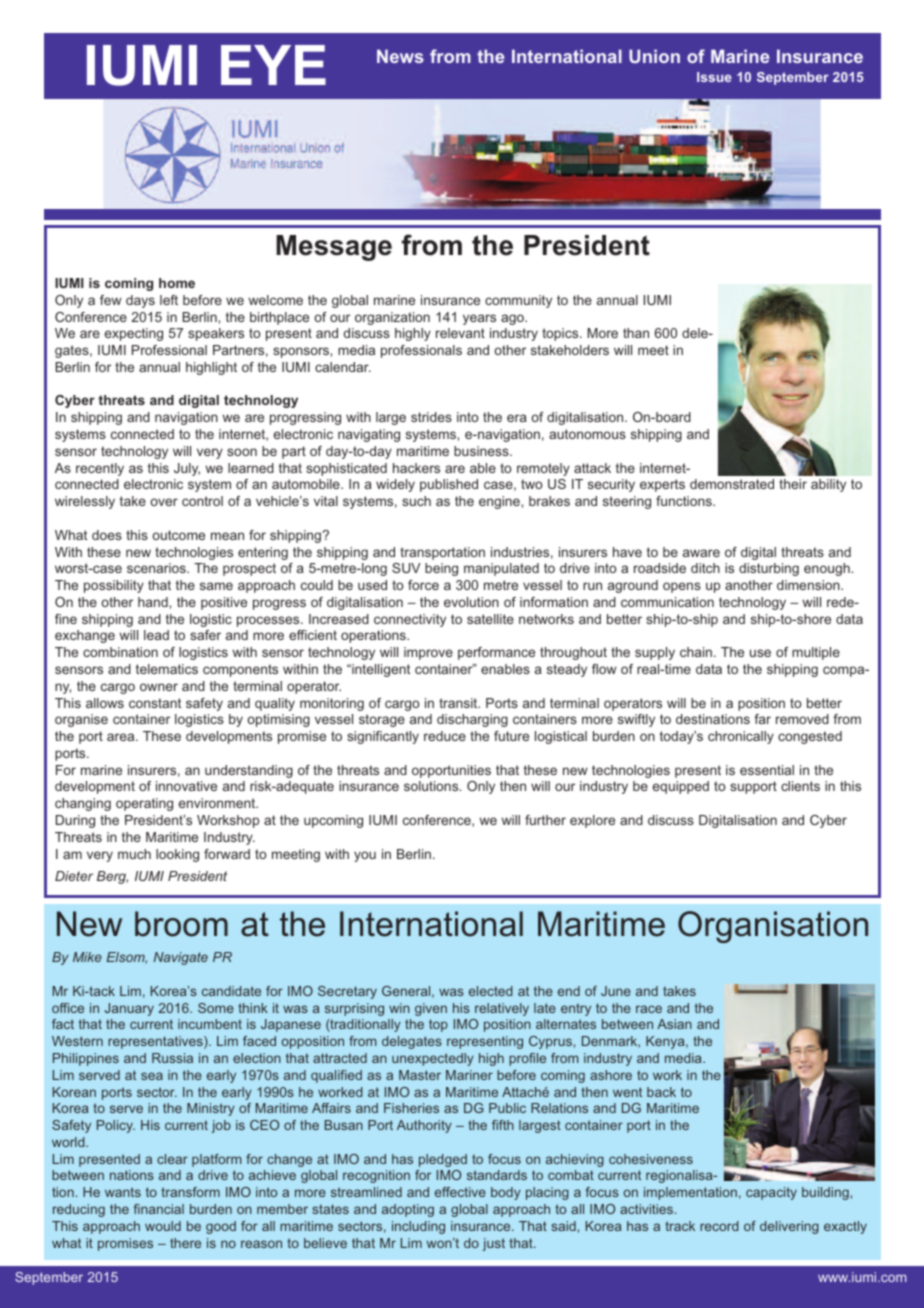  What do you see at coordinates (129, 1009) in the page?
I see `January` at bounding box center [129, 1009].
